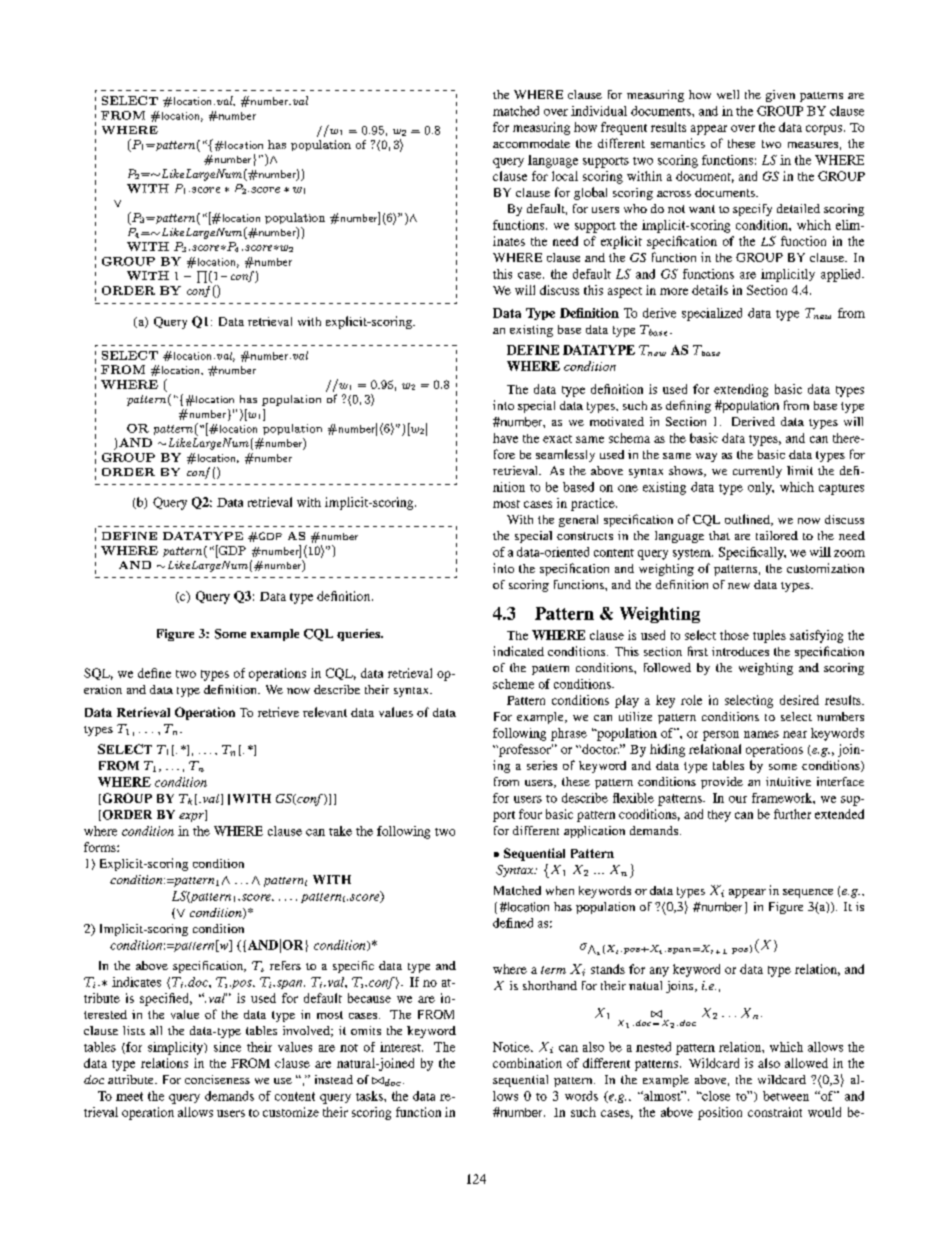 This screenshot has height=1233, width=952. What do you see at coordinates (757, 472) in the screenshot?
I see `currently` at bounding box center [757, 472].
